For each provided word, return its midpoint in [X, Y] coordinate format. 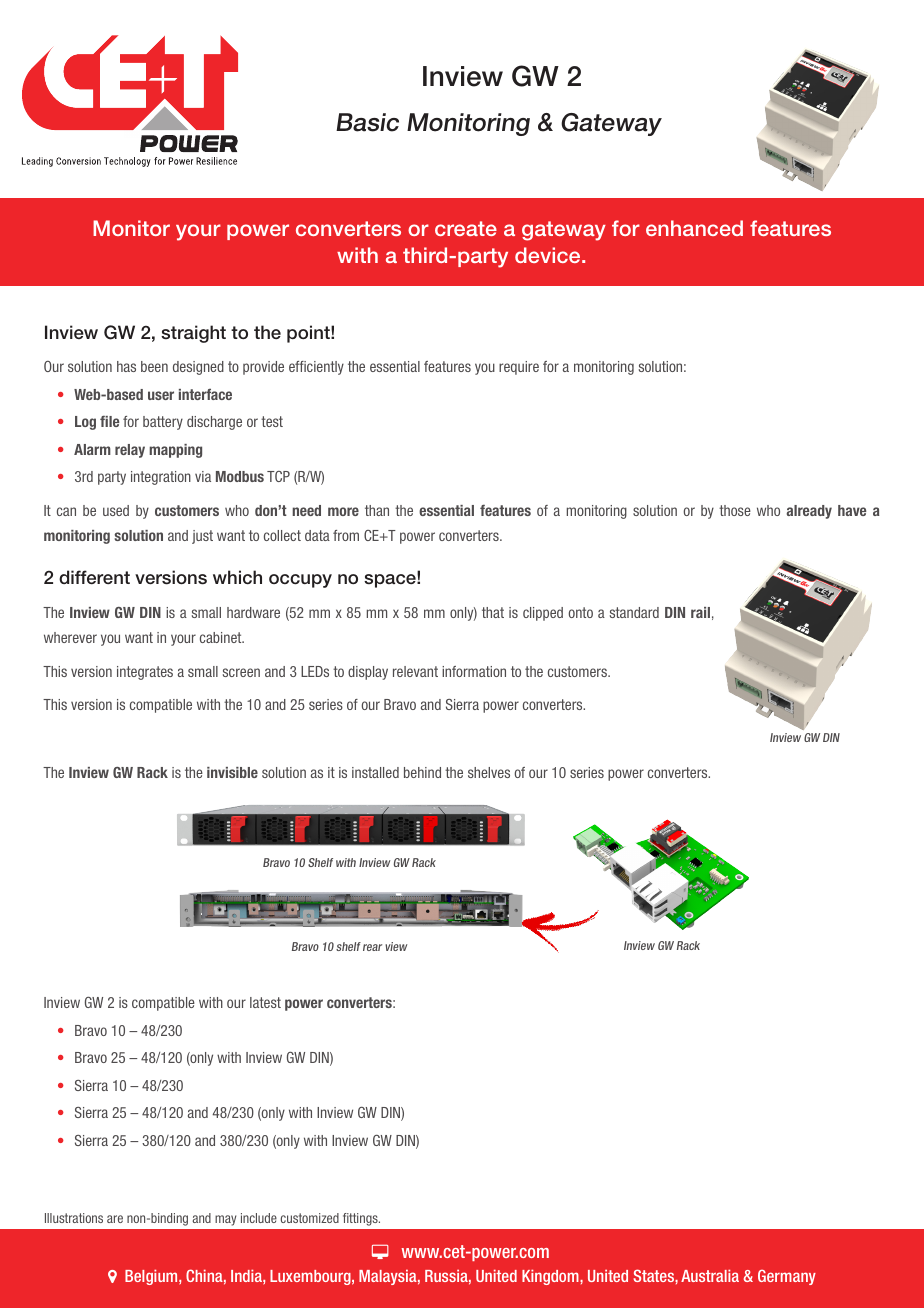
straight [193, 334]
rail [700, 612]
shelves [489, 772]
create [466, 228]
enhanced [694, 228]
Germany [787, 1277]
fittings [361, 1219]
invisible [232, 772]
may [225, 1220]
